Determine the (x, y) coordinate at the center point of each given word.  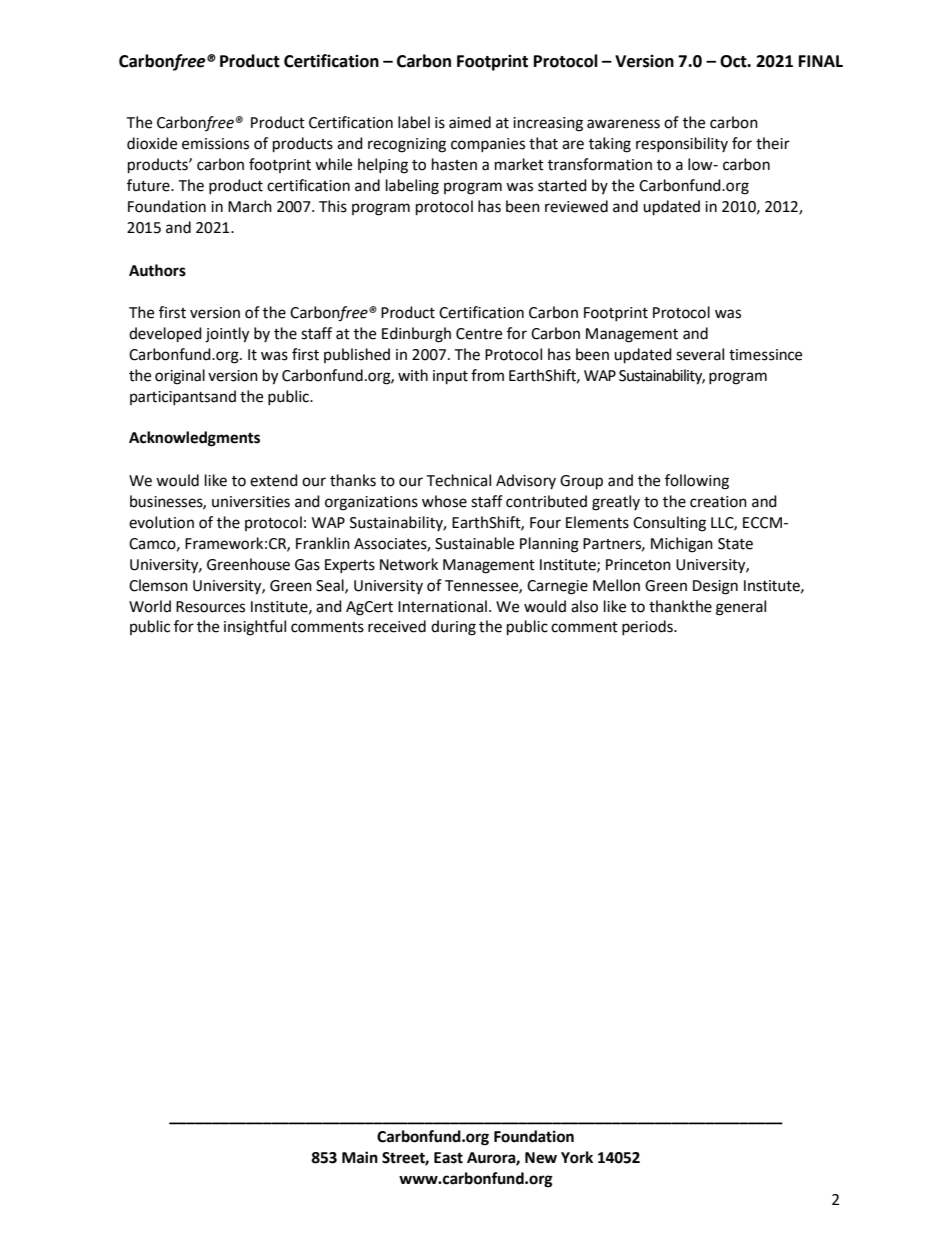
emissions (215, 144)
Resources (210, 607)
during (453, 628)
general (741, 608)
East (448, 1158)
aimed (470, 122)
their (773, 143)
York (577, 1157)
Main (360, 1157)
